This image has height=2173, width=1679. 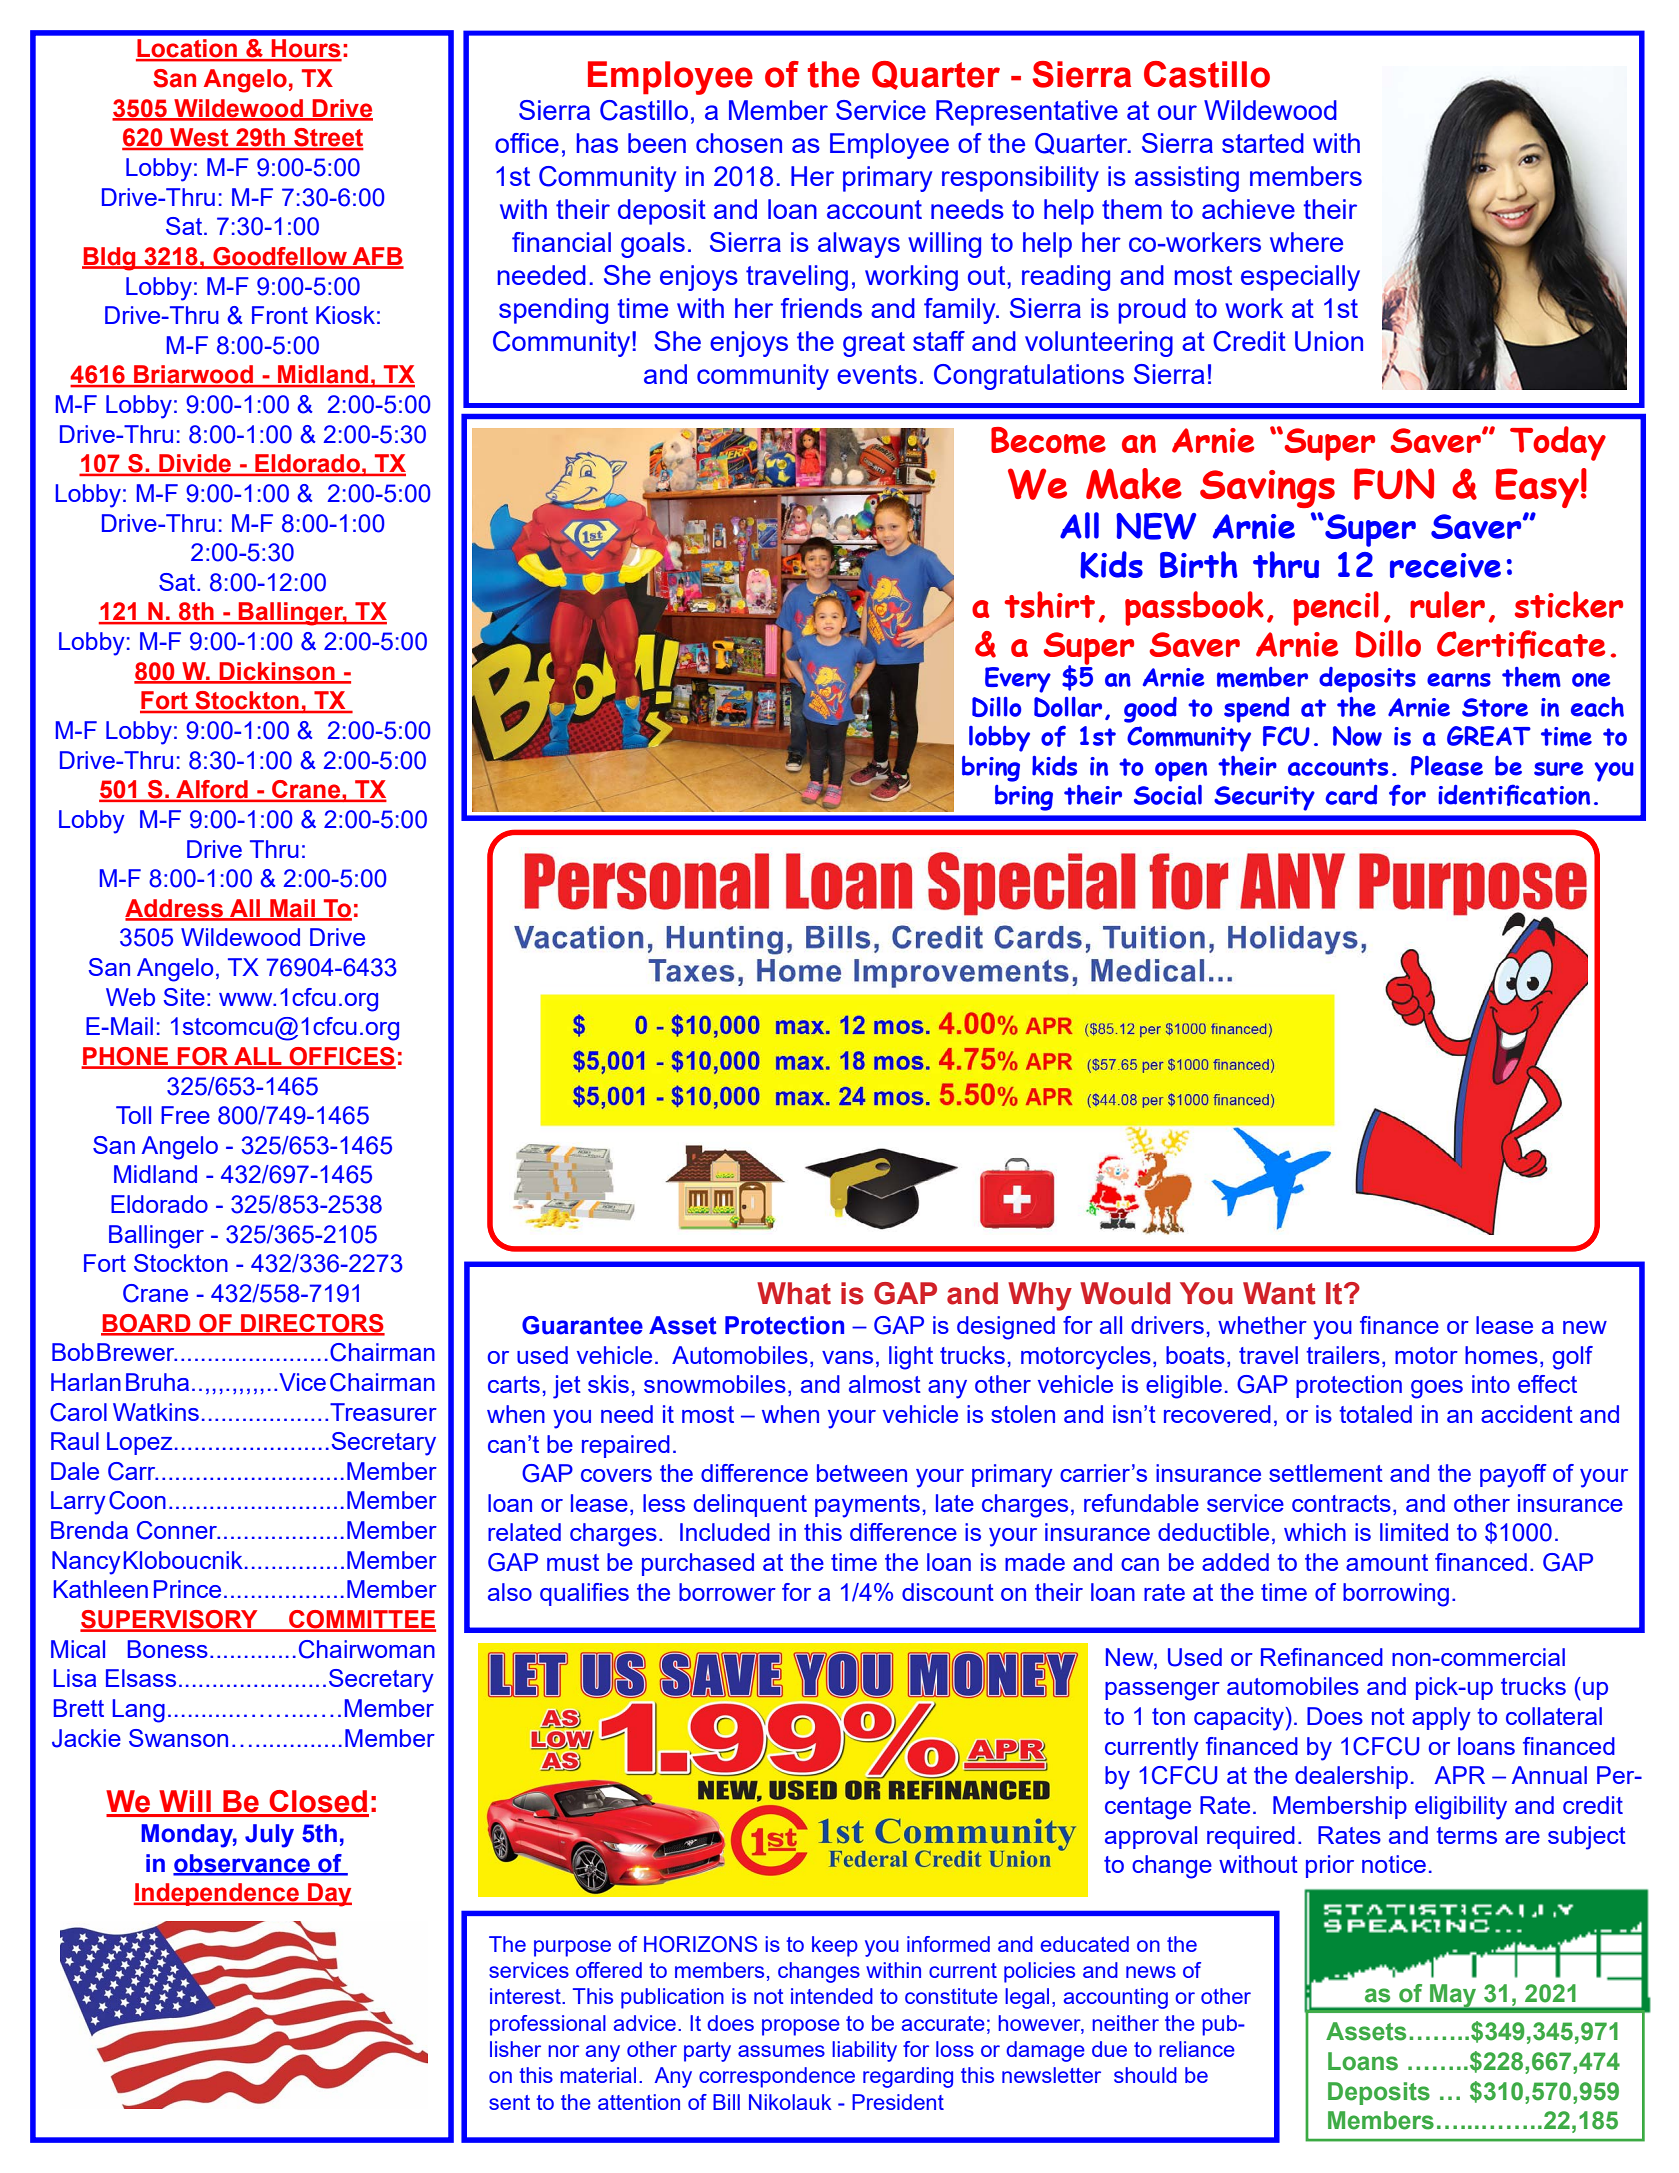 What do you see at coordinates (859, 245) in the image?
I see `always` at bounding box center [859, 245].
